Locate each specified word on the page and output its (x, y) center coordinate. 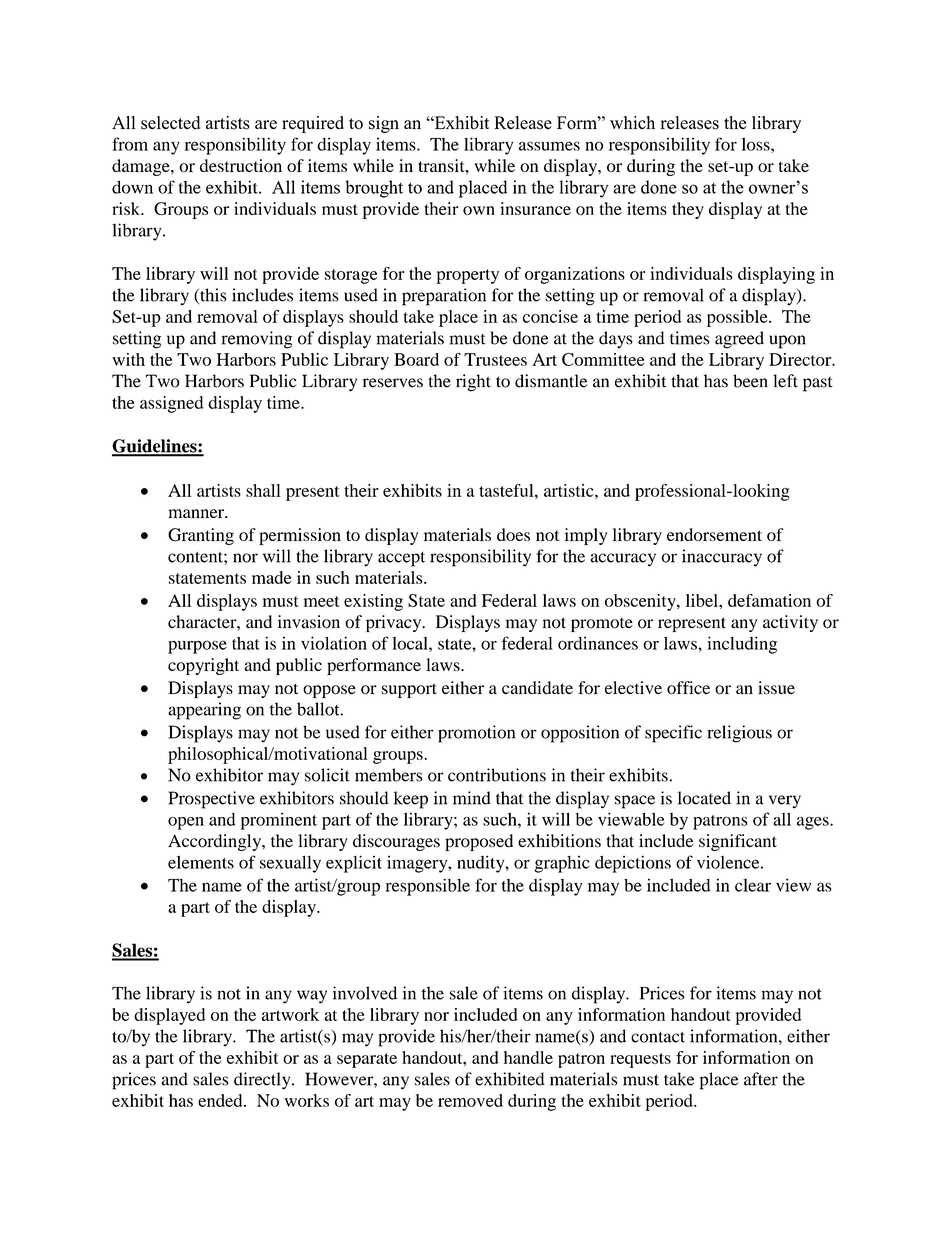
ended (221, 1100)
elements (201, 862)
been (750, 381)
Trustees (495, 359)
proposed (479, 842)
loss (757, 144)
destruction (241, 165)
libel (703, 600)
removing (256, 340)
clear (753, 885)
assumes (549, 146)
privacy (395, 623)
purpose (197, 647)
